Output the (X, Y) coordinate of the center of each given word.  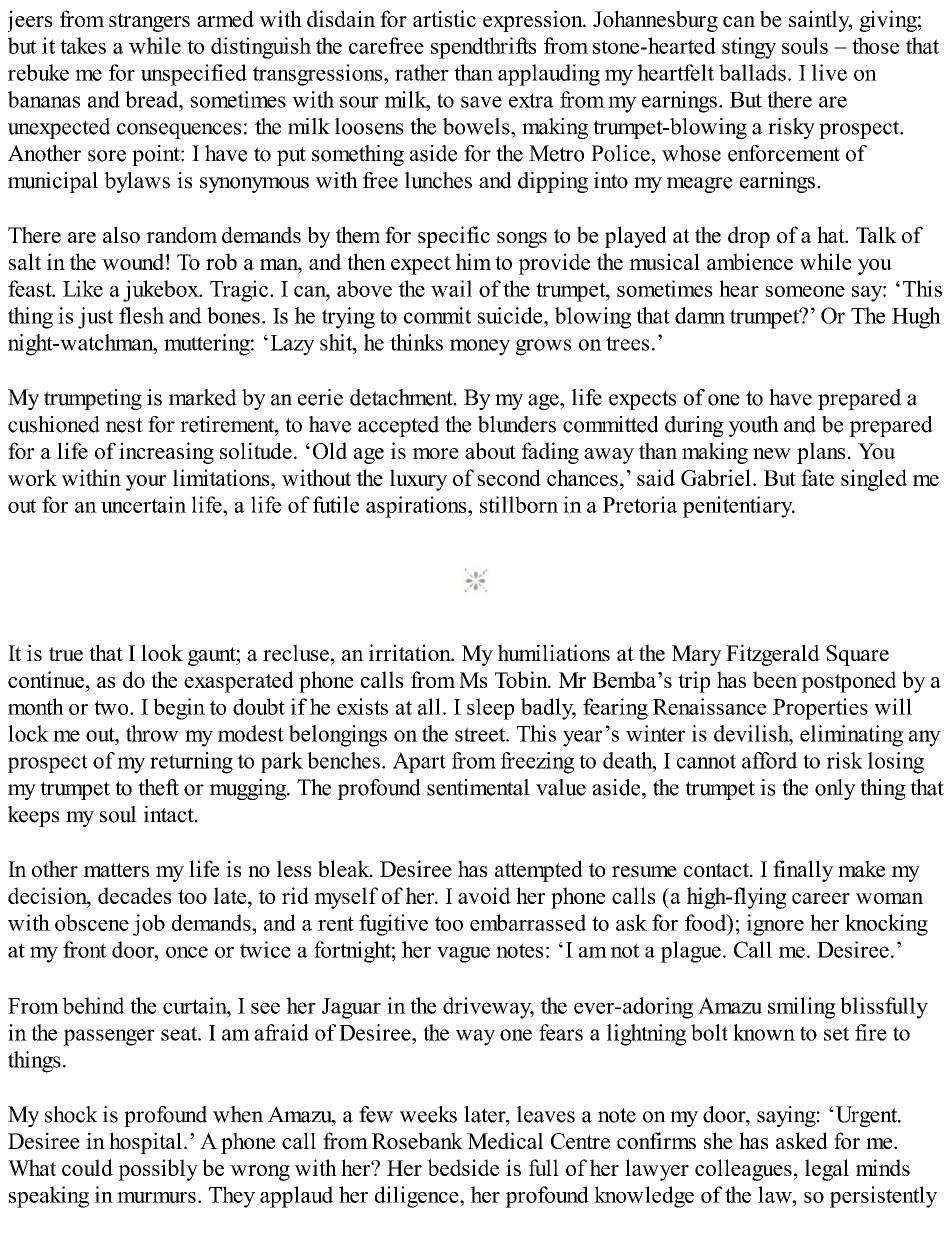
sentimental (478, 787)
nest (124, 425)
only (835, 789)
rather (422, 72)
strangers (149, 22)
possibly (158, 1170)
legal (827, 1170)
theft (158, 787)
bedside (463, 1167)
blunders (517, 424)
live (829, 72)
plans (821, 453)
